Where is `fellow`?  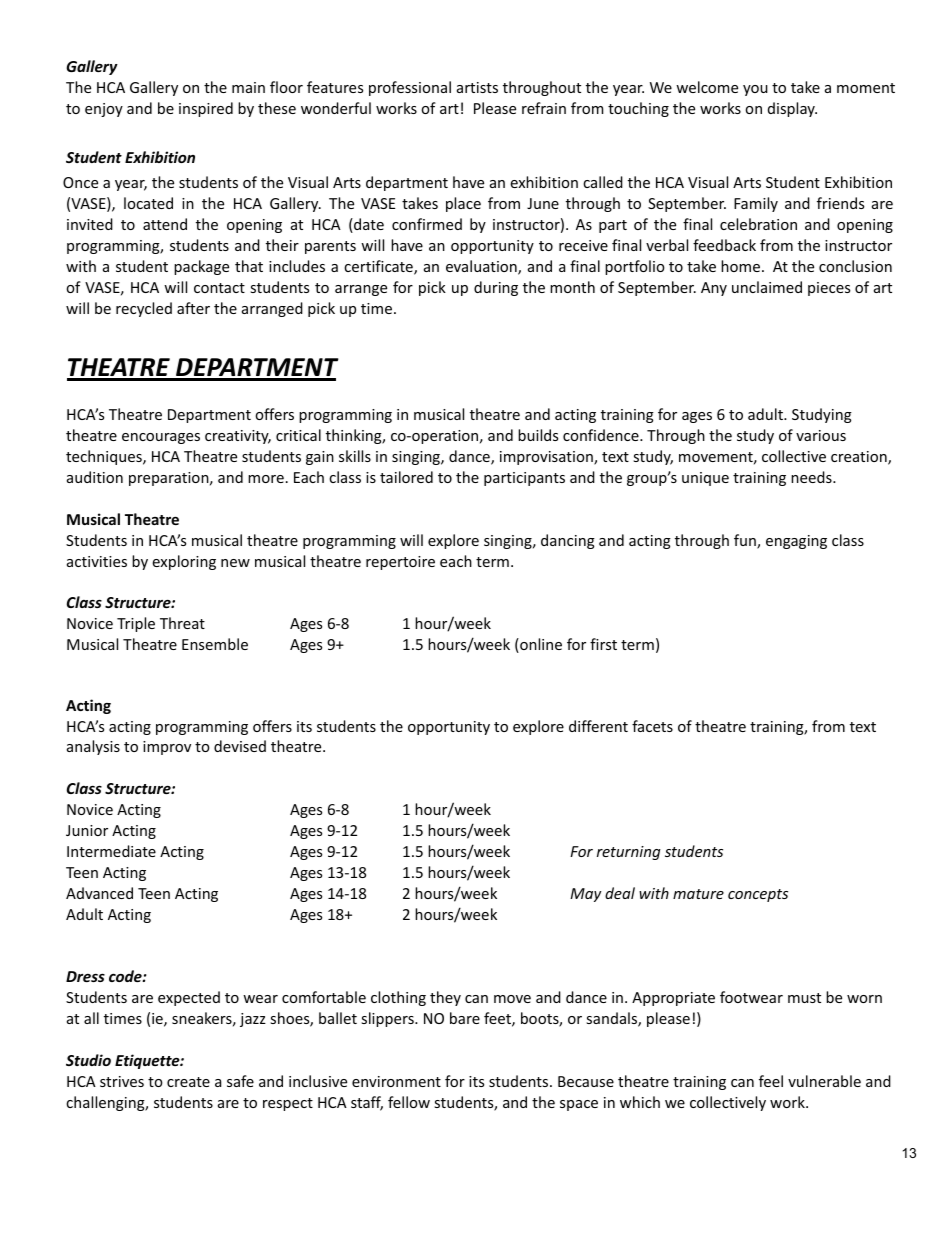
fellow is located at coordinates (409, 1102).
